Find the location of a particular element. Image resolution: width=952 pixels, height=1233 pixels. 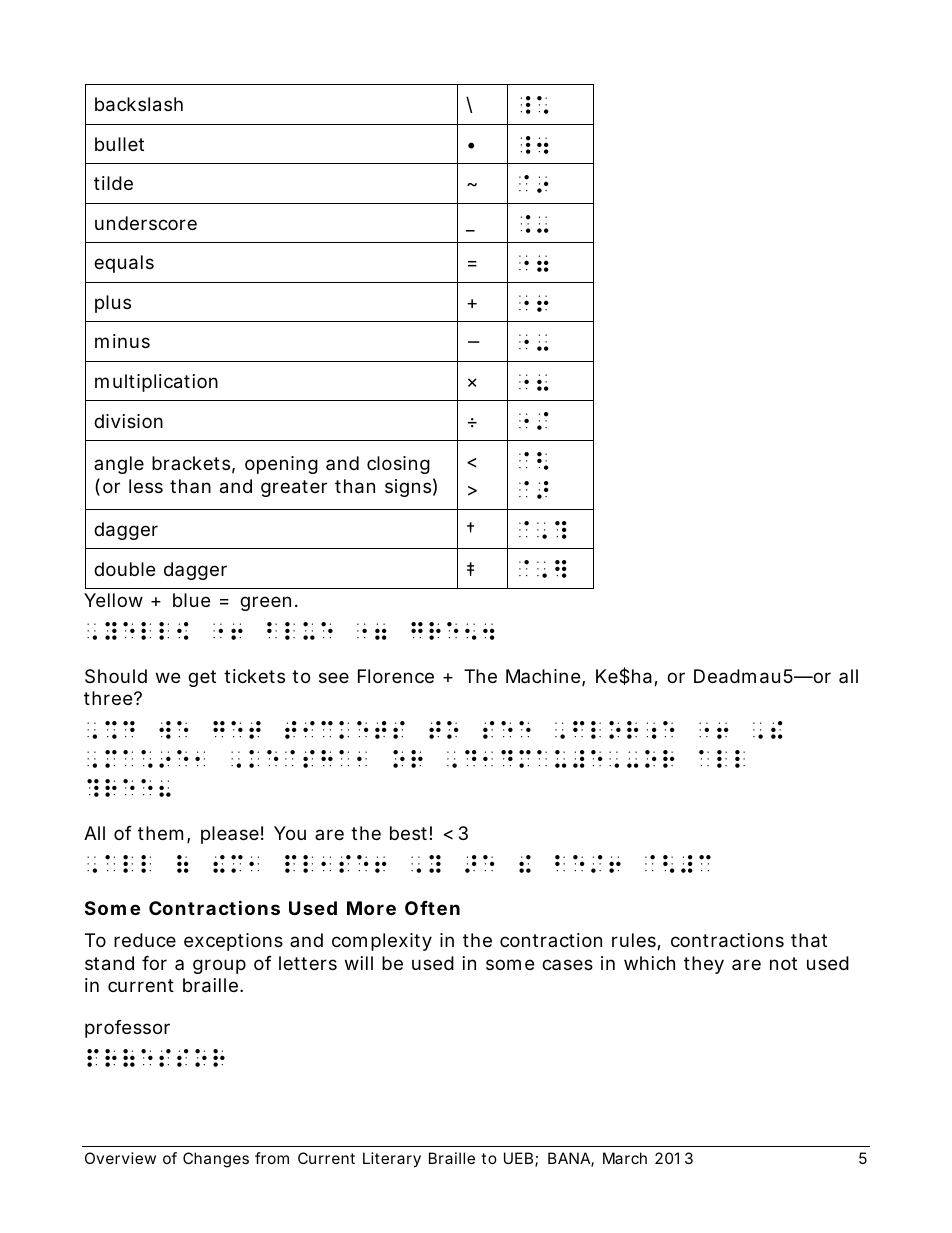

Machine is located at coordinates (543, 676).
